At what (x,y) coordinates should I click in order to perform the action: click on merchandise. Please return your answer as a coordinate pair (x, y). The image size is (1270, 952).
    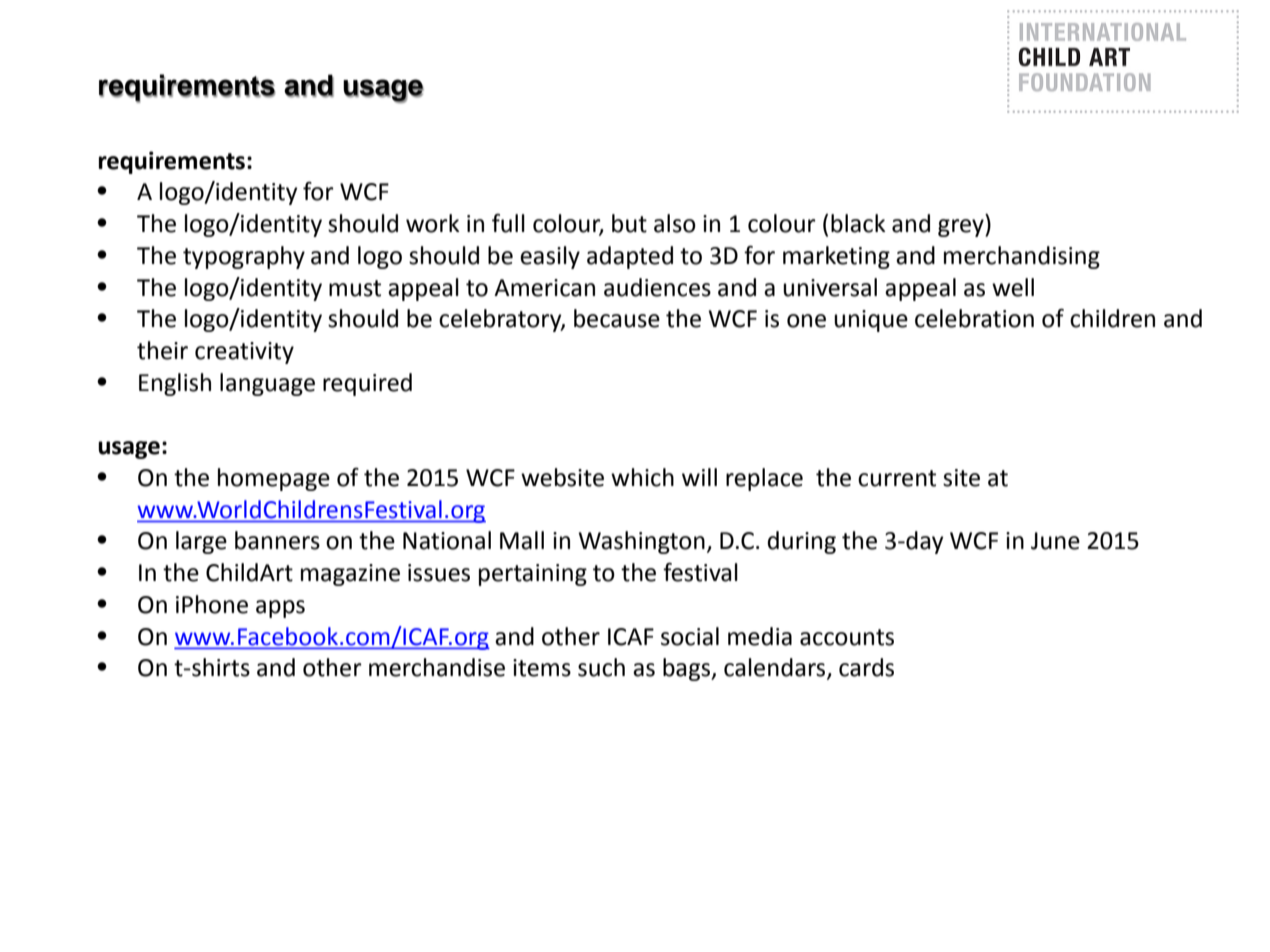
    Looking at the image, I should click on (437, 667).
